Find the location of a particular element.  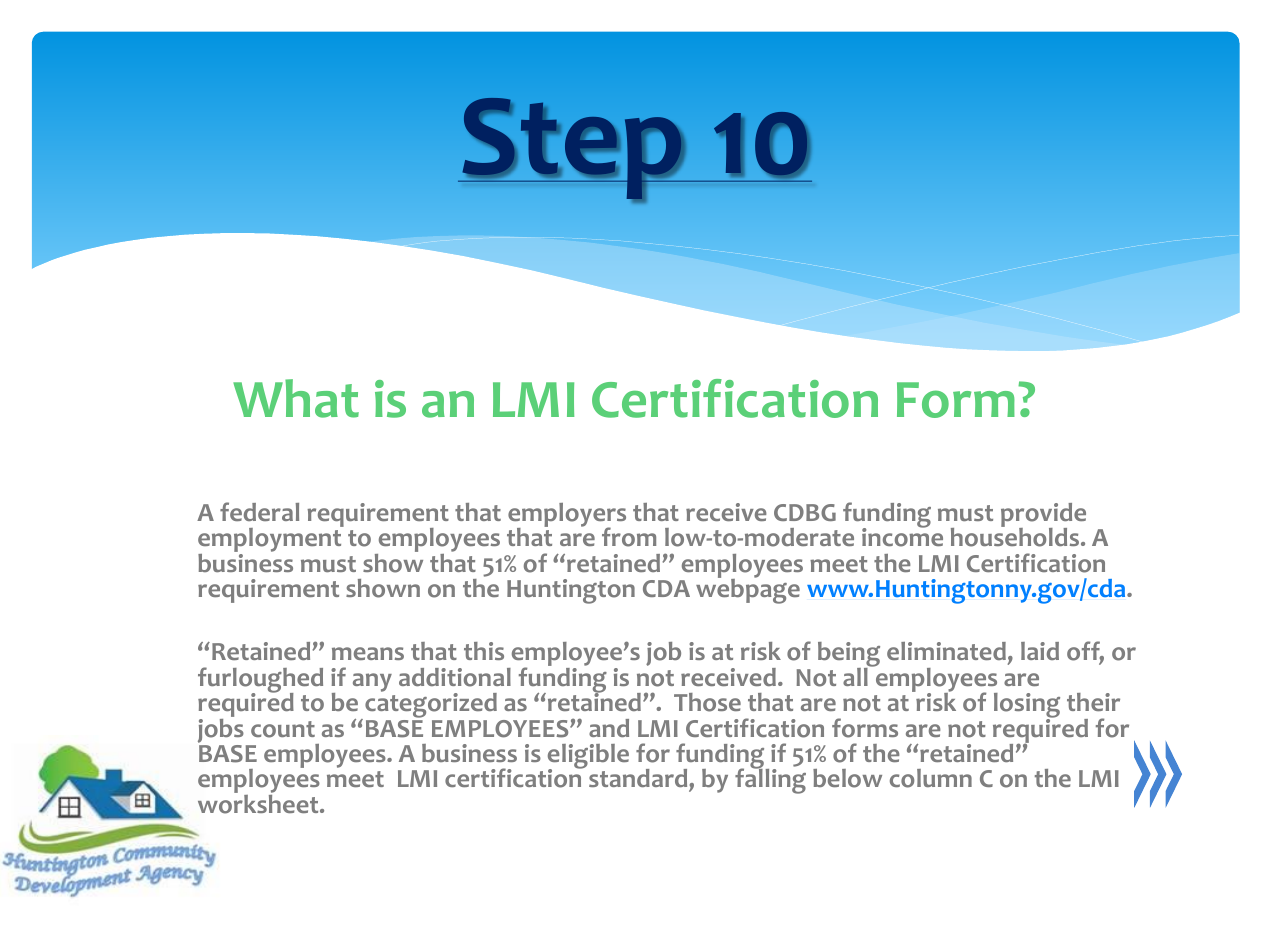

eliminated is located at coordinates (946, 651).
